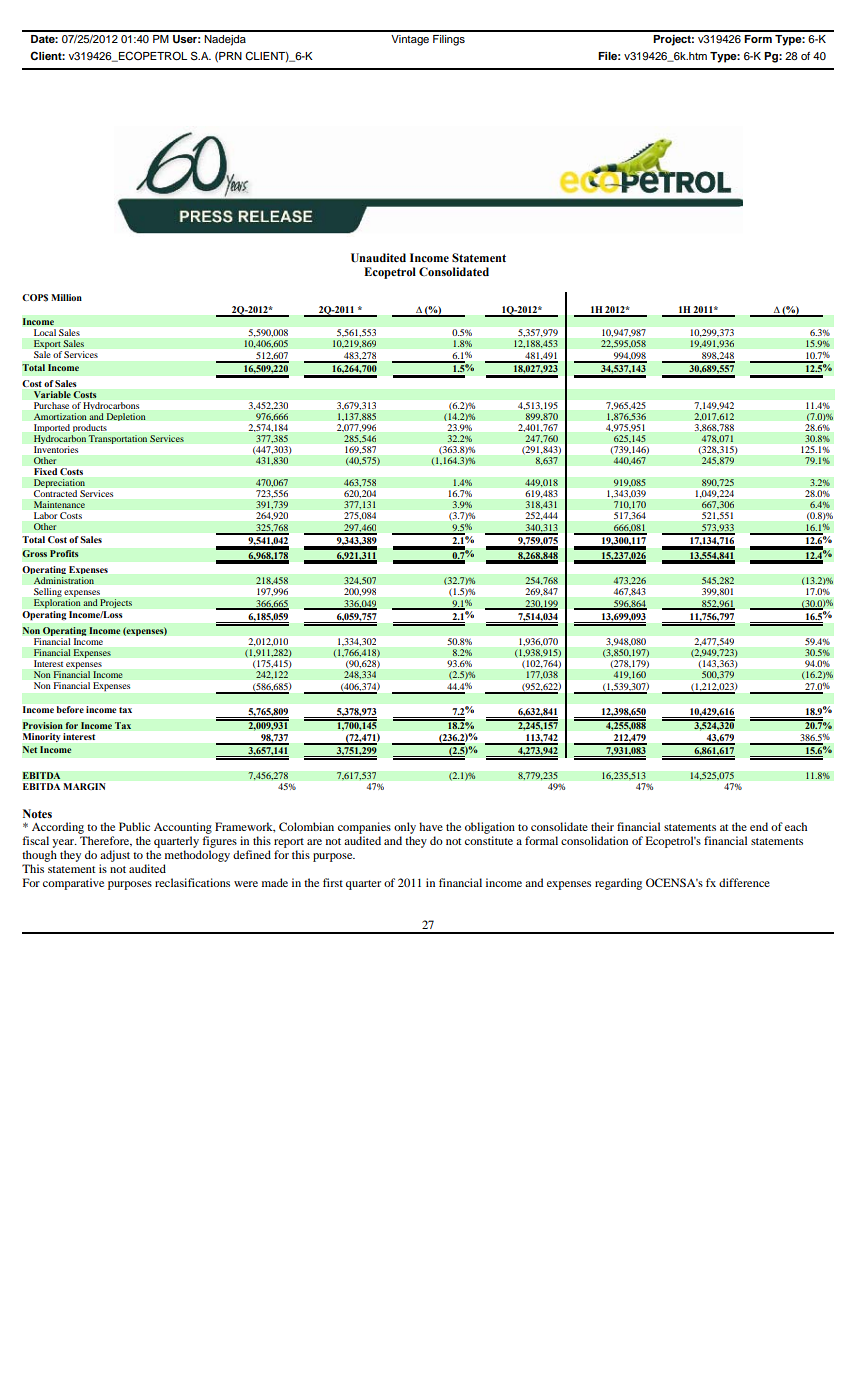 This document has height=1400, width=849. Describe the element at coordinates (63, 580) in the document. I see `Administration` at that location.
